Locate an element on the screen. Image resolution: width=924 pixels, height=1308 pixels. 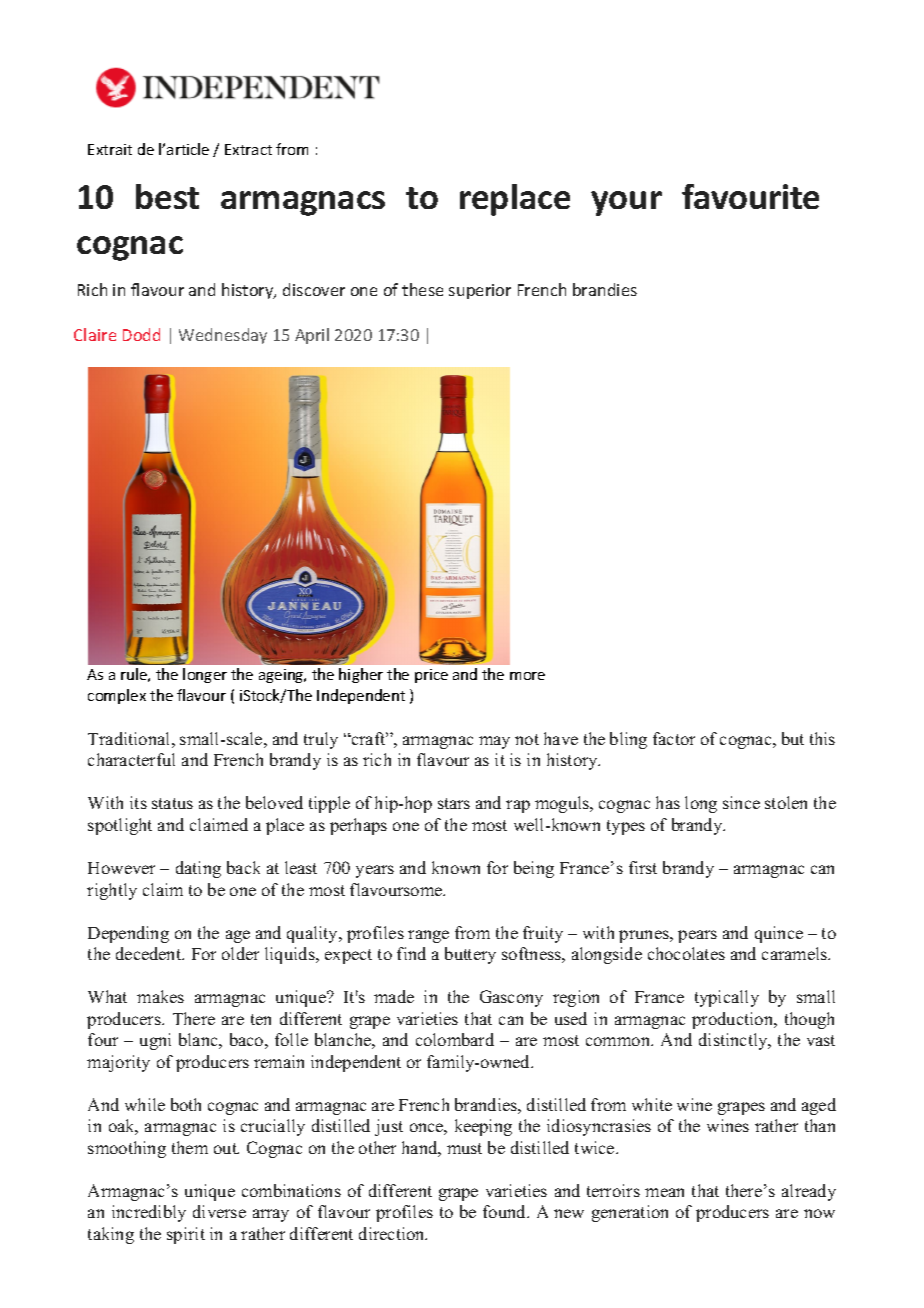
complex is located at coordinates (117, 696).
